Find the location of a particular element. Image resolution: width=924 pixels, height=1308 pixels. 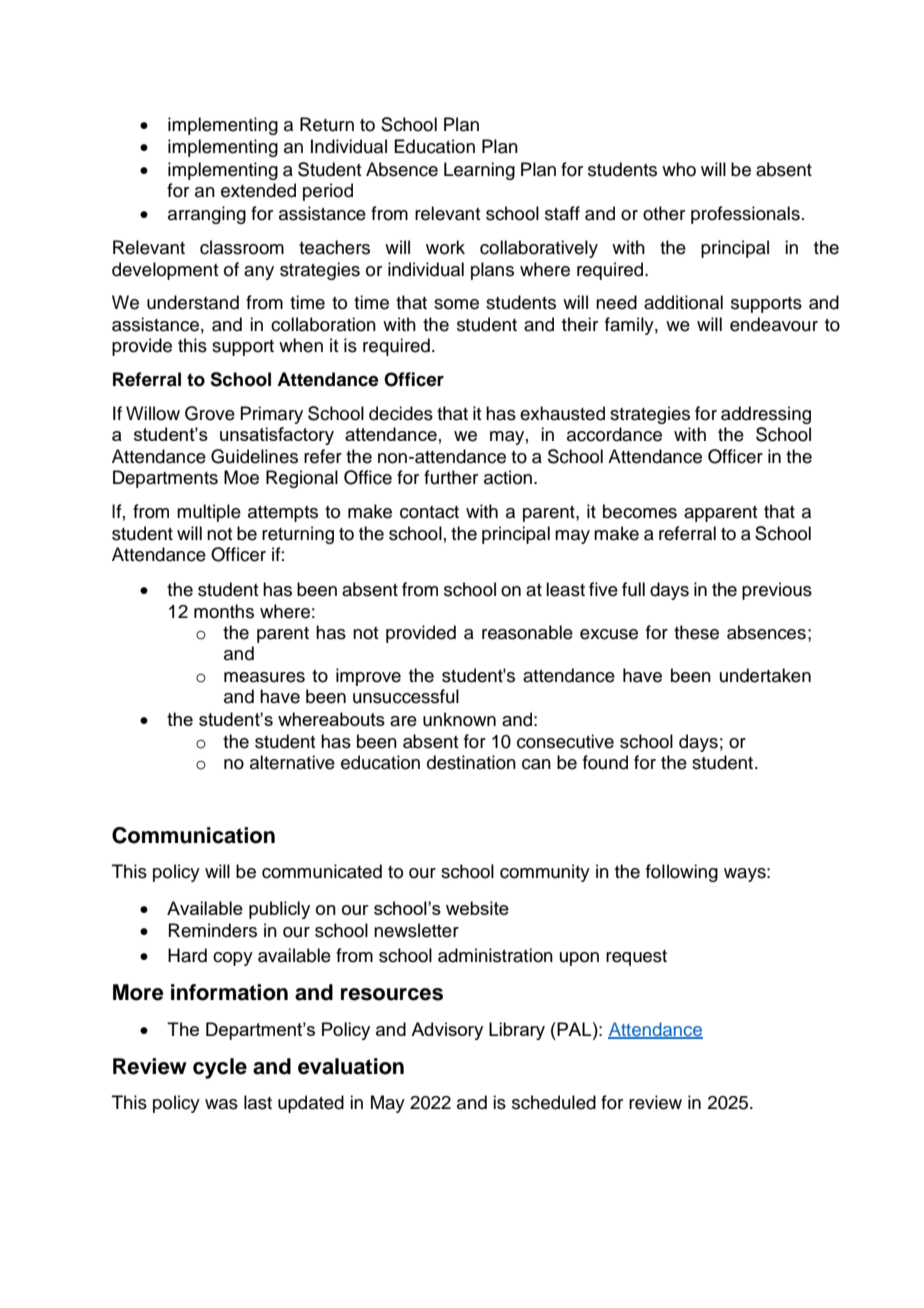

decides is located at coordinates (401, 413).
